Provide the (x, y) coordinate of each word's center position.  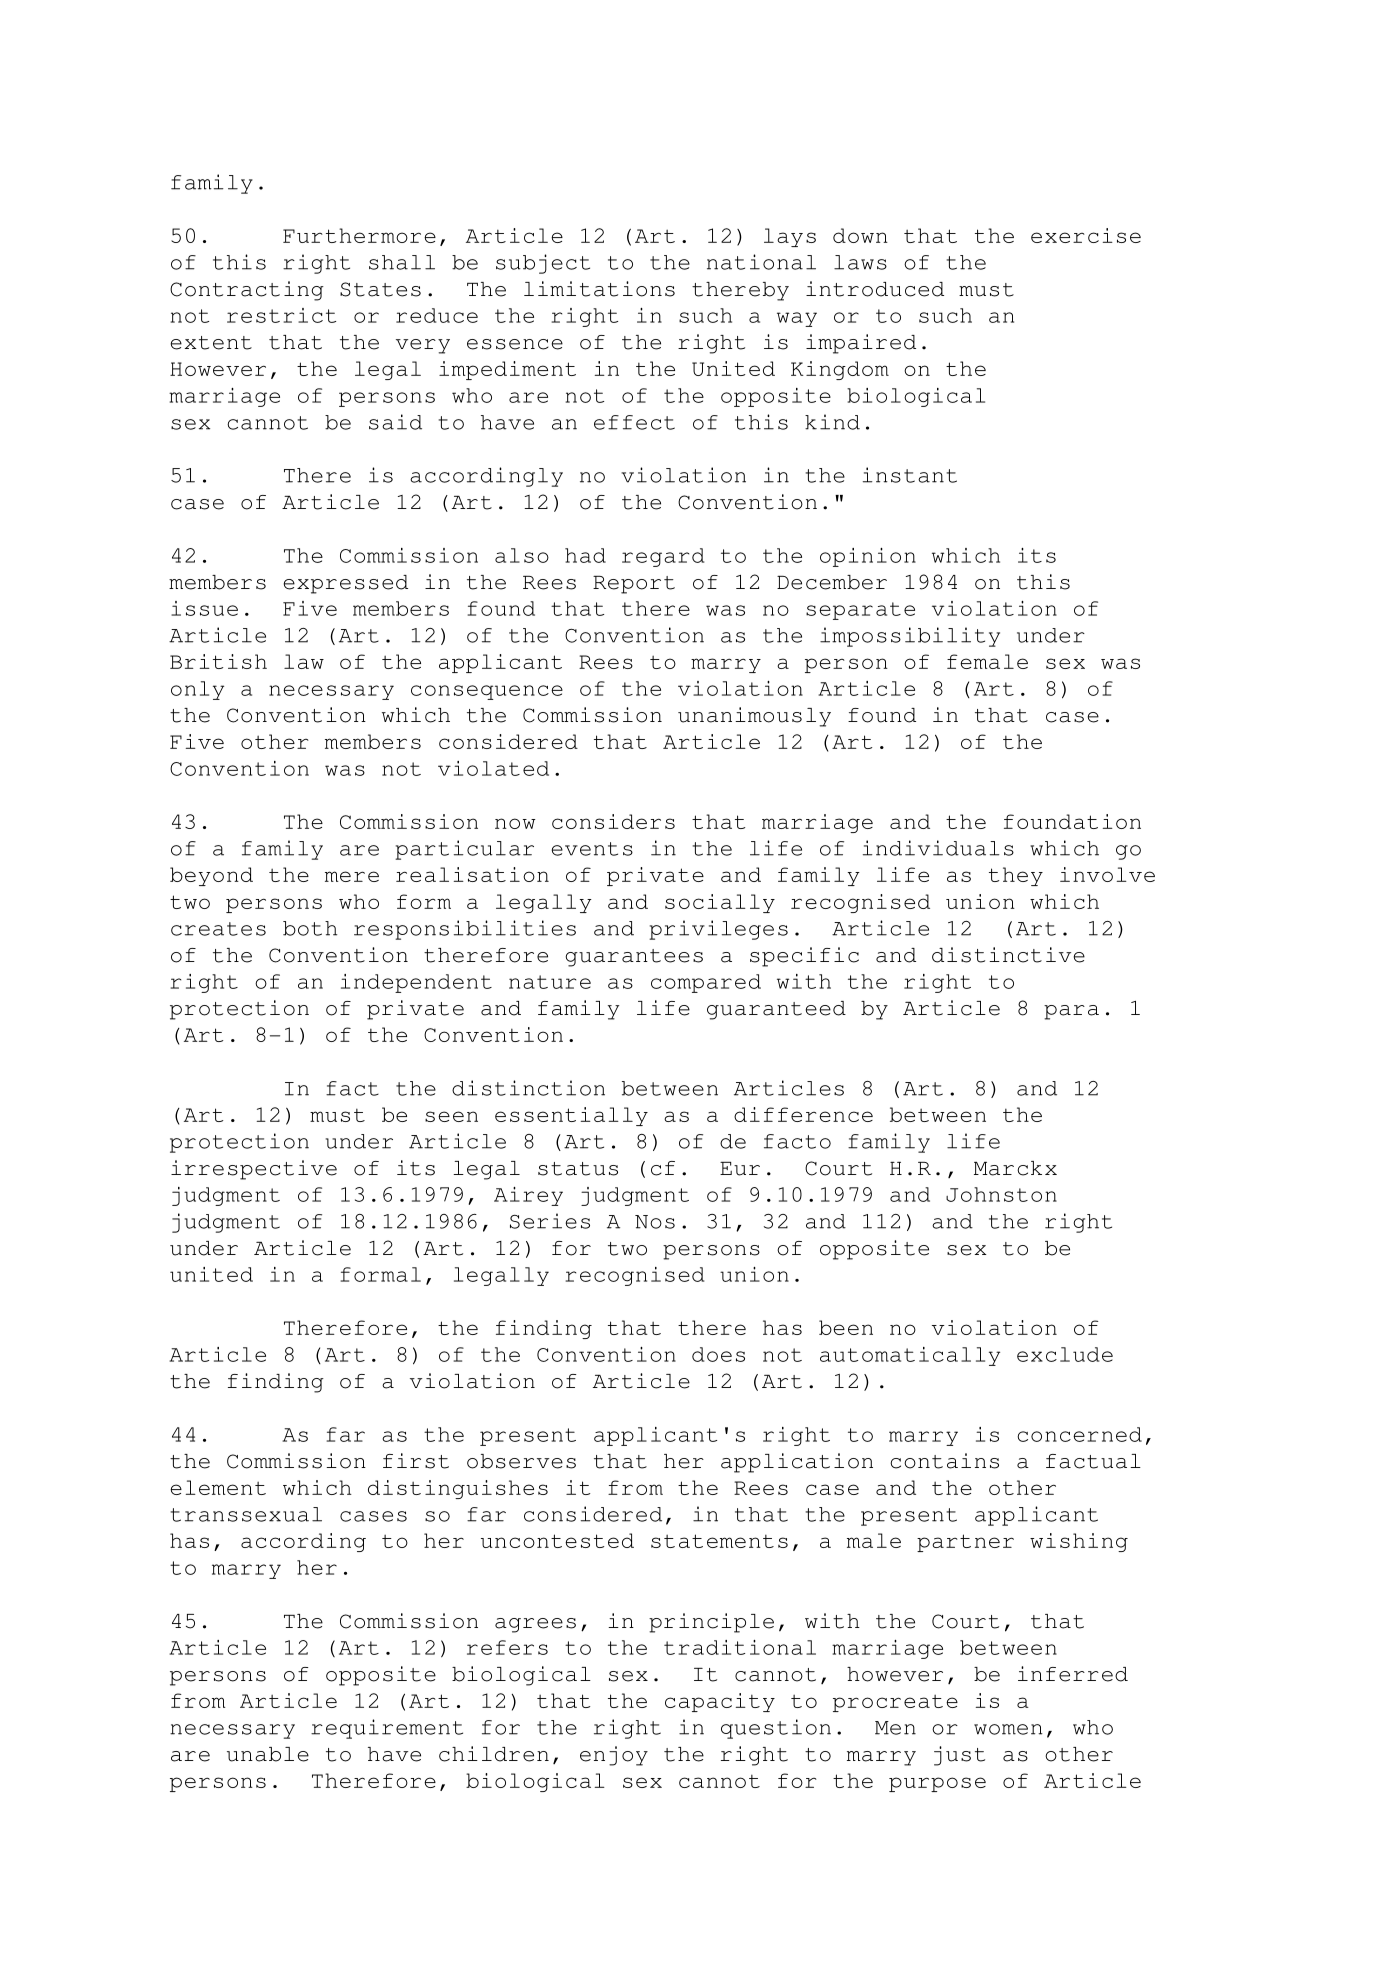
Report (634, 585)
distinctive (1008, 955)
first (416, 1461)
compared (706, 983)
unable (268, 1754)
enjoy (614, 1756)
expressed (345, 584)
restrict (281, 315)
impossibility (910, 637)
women (1008, 1729)
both (310, 928)
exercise (1086, 235)
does (718, 1354)
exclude (1065, 1354)
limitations (599, 289)
